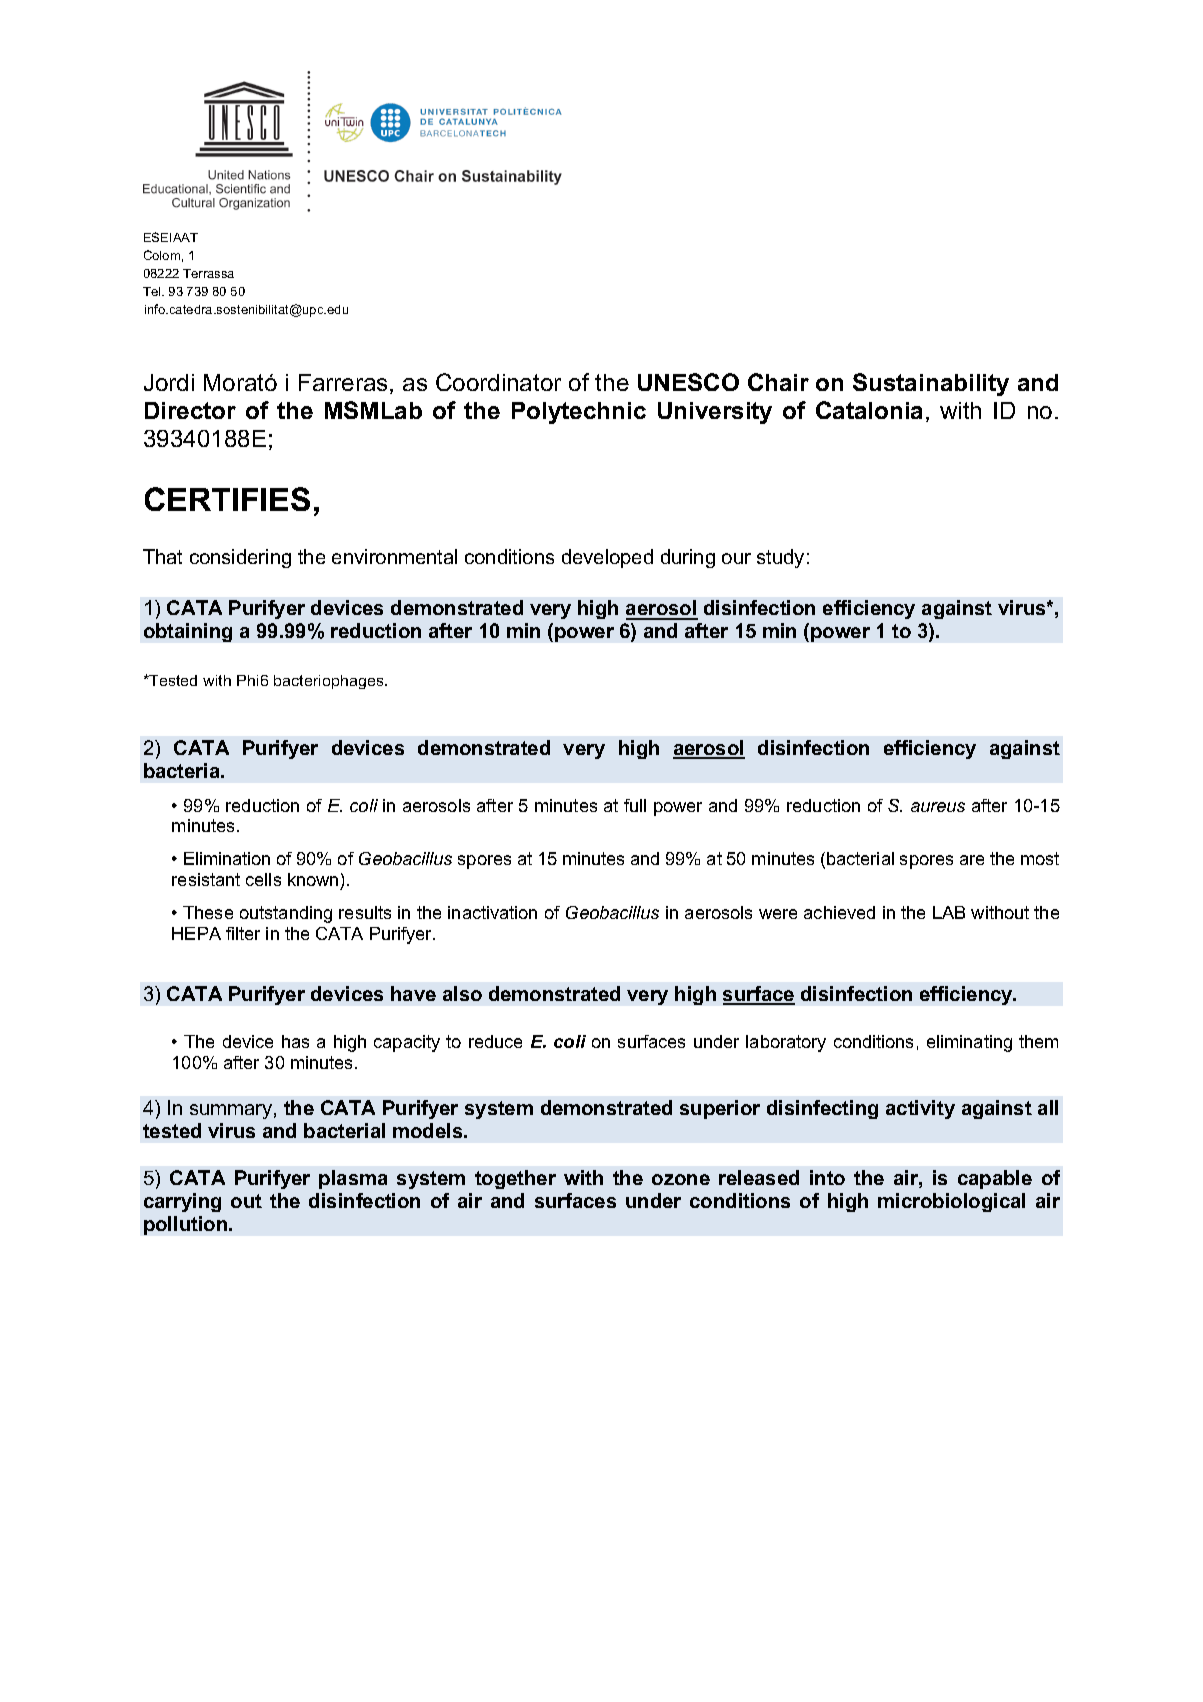  I want to click on study, so click(780, 558).
